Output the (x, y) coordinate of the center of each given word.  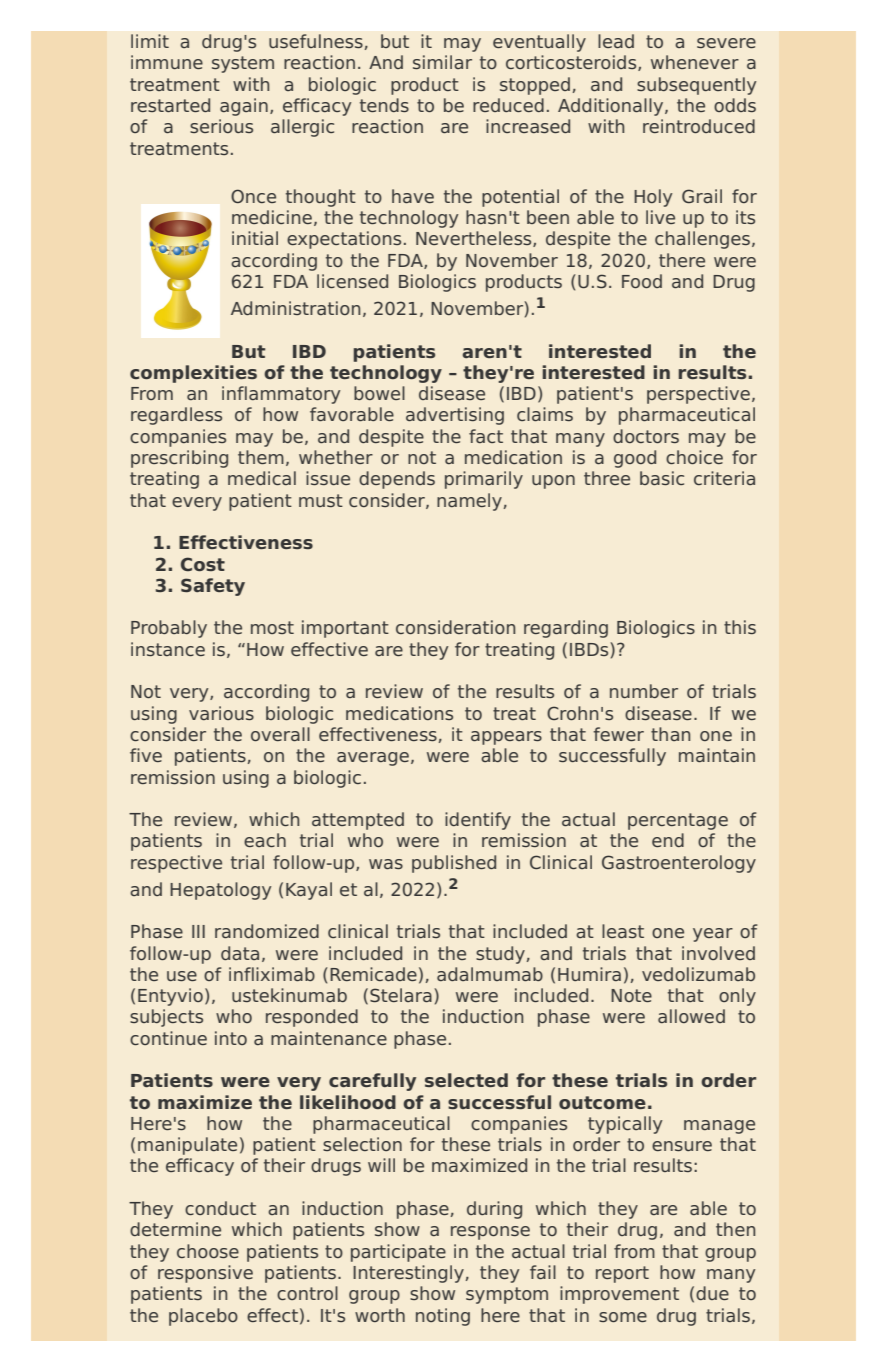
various (221, 713)
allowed (691, 1016)
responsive (205, 1274)
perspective (698, 395)
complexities (193, 374)
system (243, 64)
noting (443, 1317)
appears (506, 738)
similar (442, 62)
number (644, 691)
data (240, 953)
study (500, 955)
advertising (455, 416)
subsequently (696, 86)
